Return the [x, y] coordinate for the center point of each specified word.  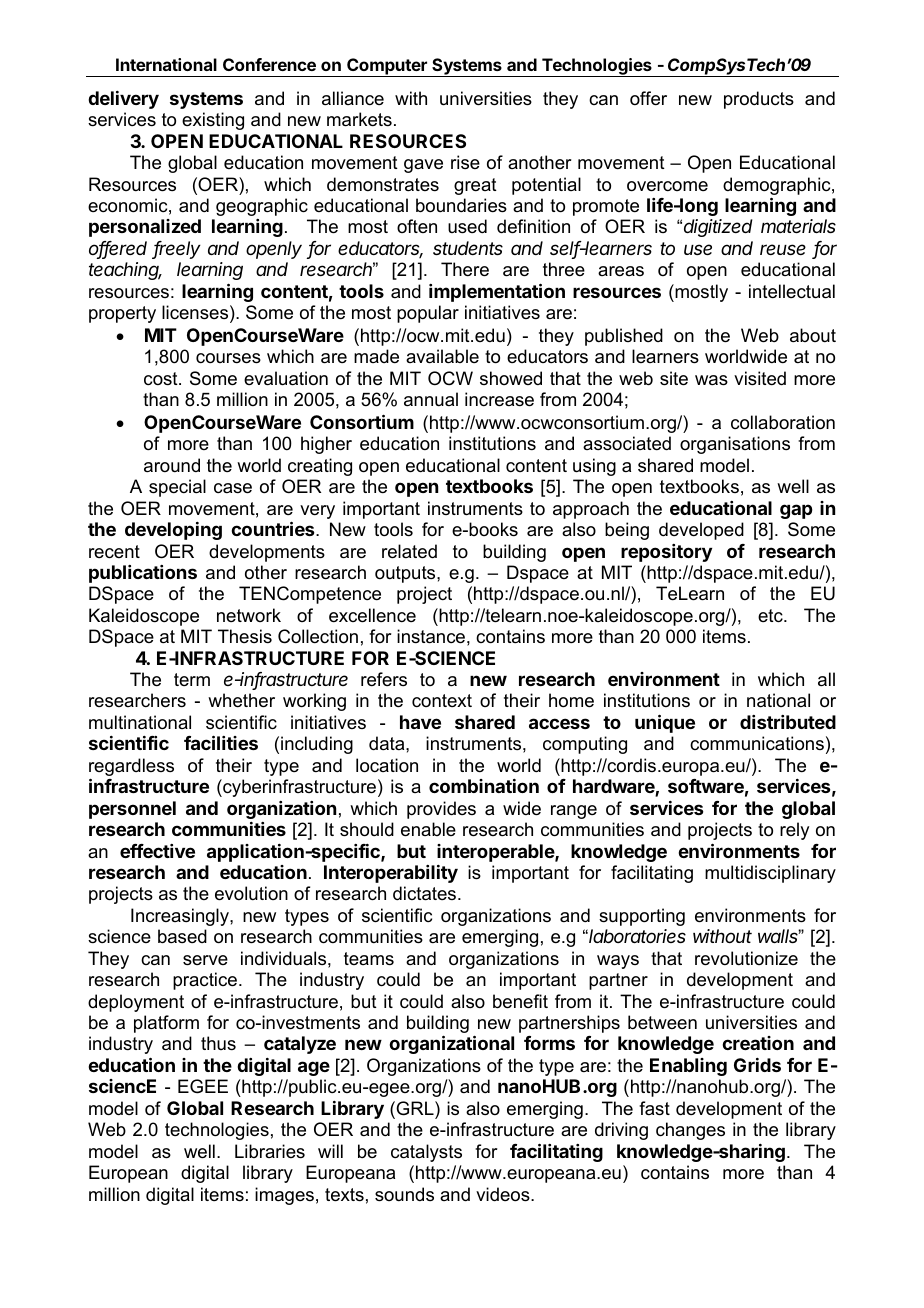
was [711, 380]
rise [465, 162]
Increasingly [181, 917]
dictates [426, 893]
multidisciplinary [770, 874]
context [442, 700]
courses [228, 358]
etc [771, 616]
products [759, 100]
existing [213, 121]
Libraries [270, 1151]
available [442, 356]
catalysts [426, 1153]
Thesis [245, 636]
